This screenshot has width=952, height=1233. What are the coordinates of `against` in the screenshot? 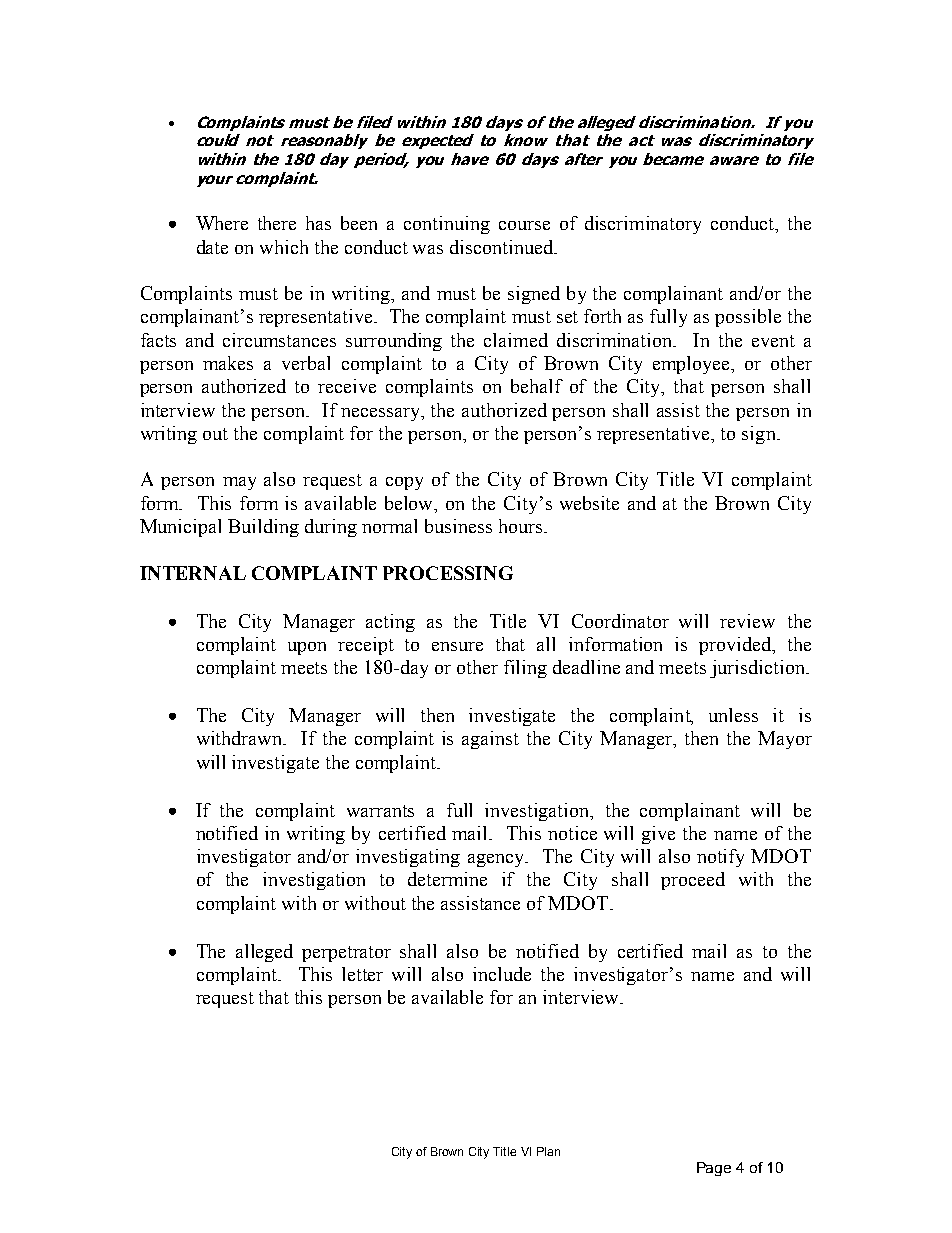 It's located at (490, 740).
